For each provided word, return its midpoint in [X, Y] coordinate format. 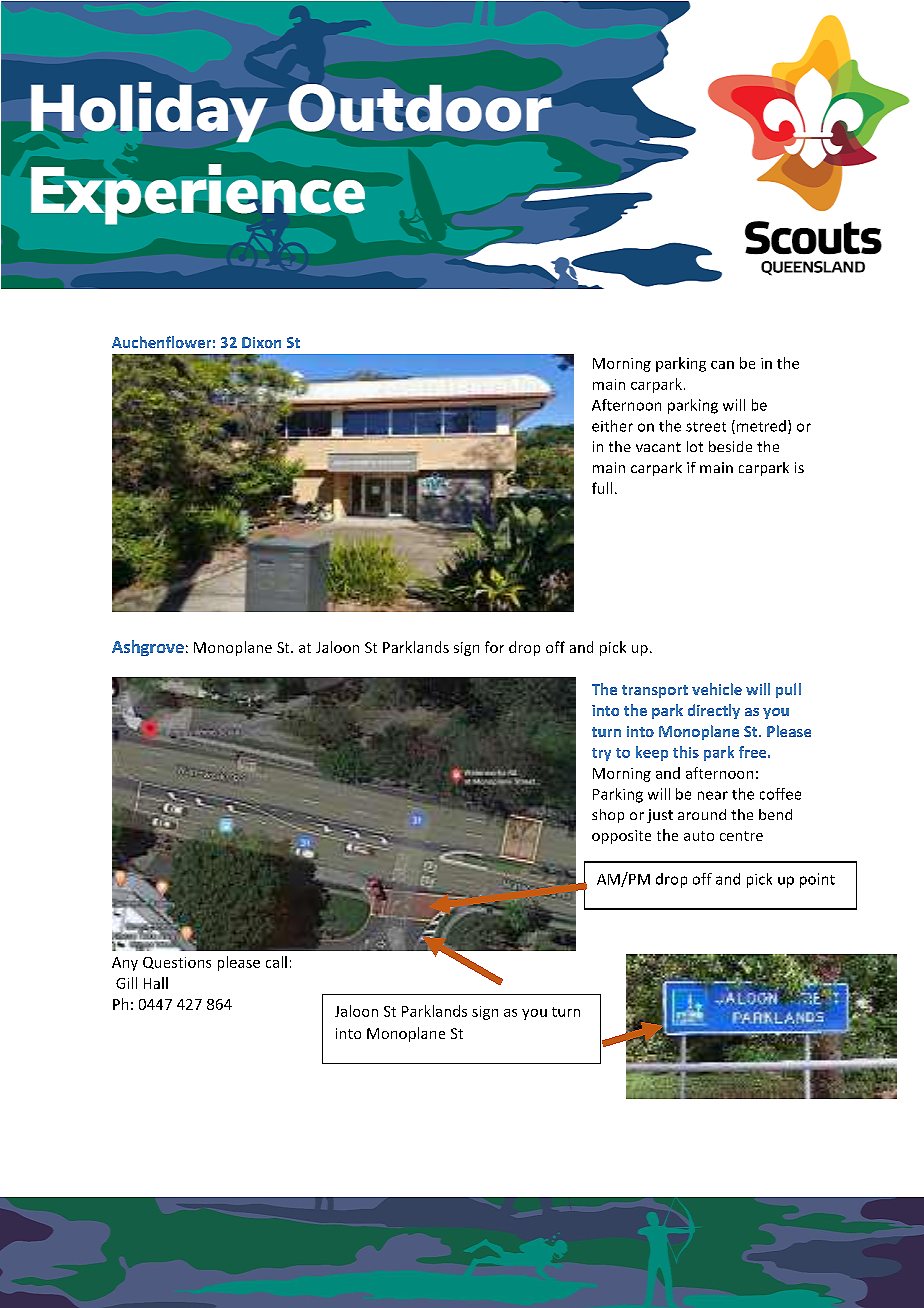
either [612, 426]
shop [608, 816]
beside [730, 446]
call [276, 962]
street [706, 427]
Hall [156, 983]
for [494, 647]
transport [655, 691]
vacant [658, 447]
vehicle [717, 689]
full [602, 488]
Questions [177, 963]
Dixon [261, 342]
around [702, 814]
